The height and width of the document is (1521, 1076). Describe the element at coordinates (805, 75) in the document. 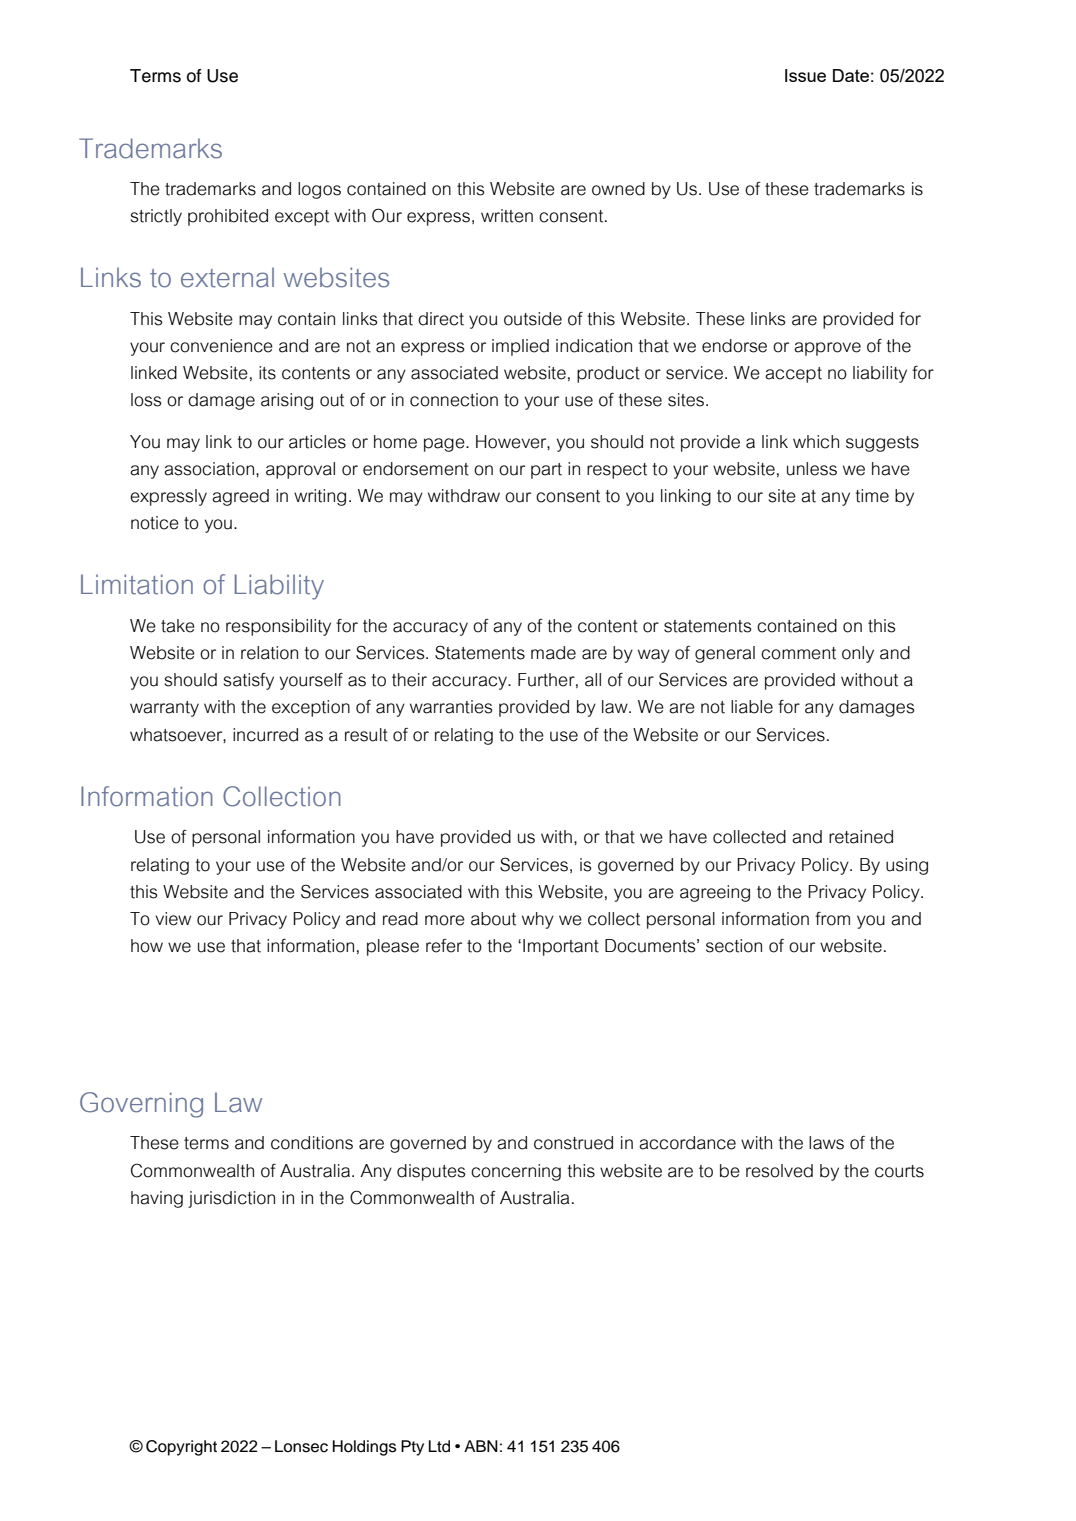

I see `Issue` at that location.
